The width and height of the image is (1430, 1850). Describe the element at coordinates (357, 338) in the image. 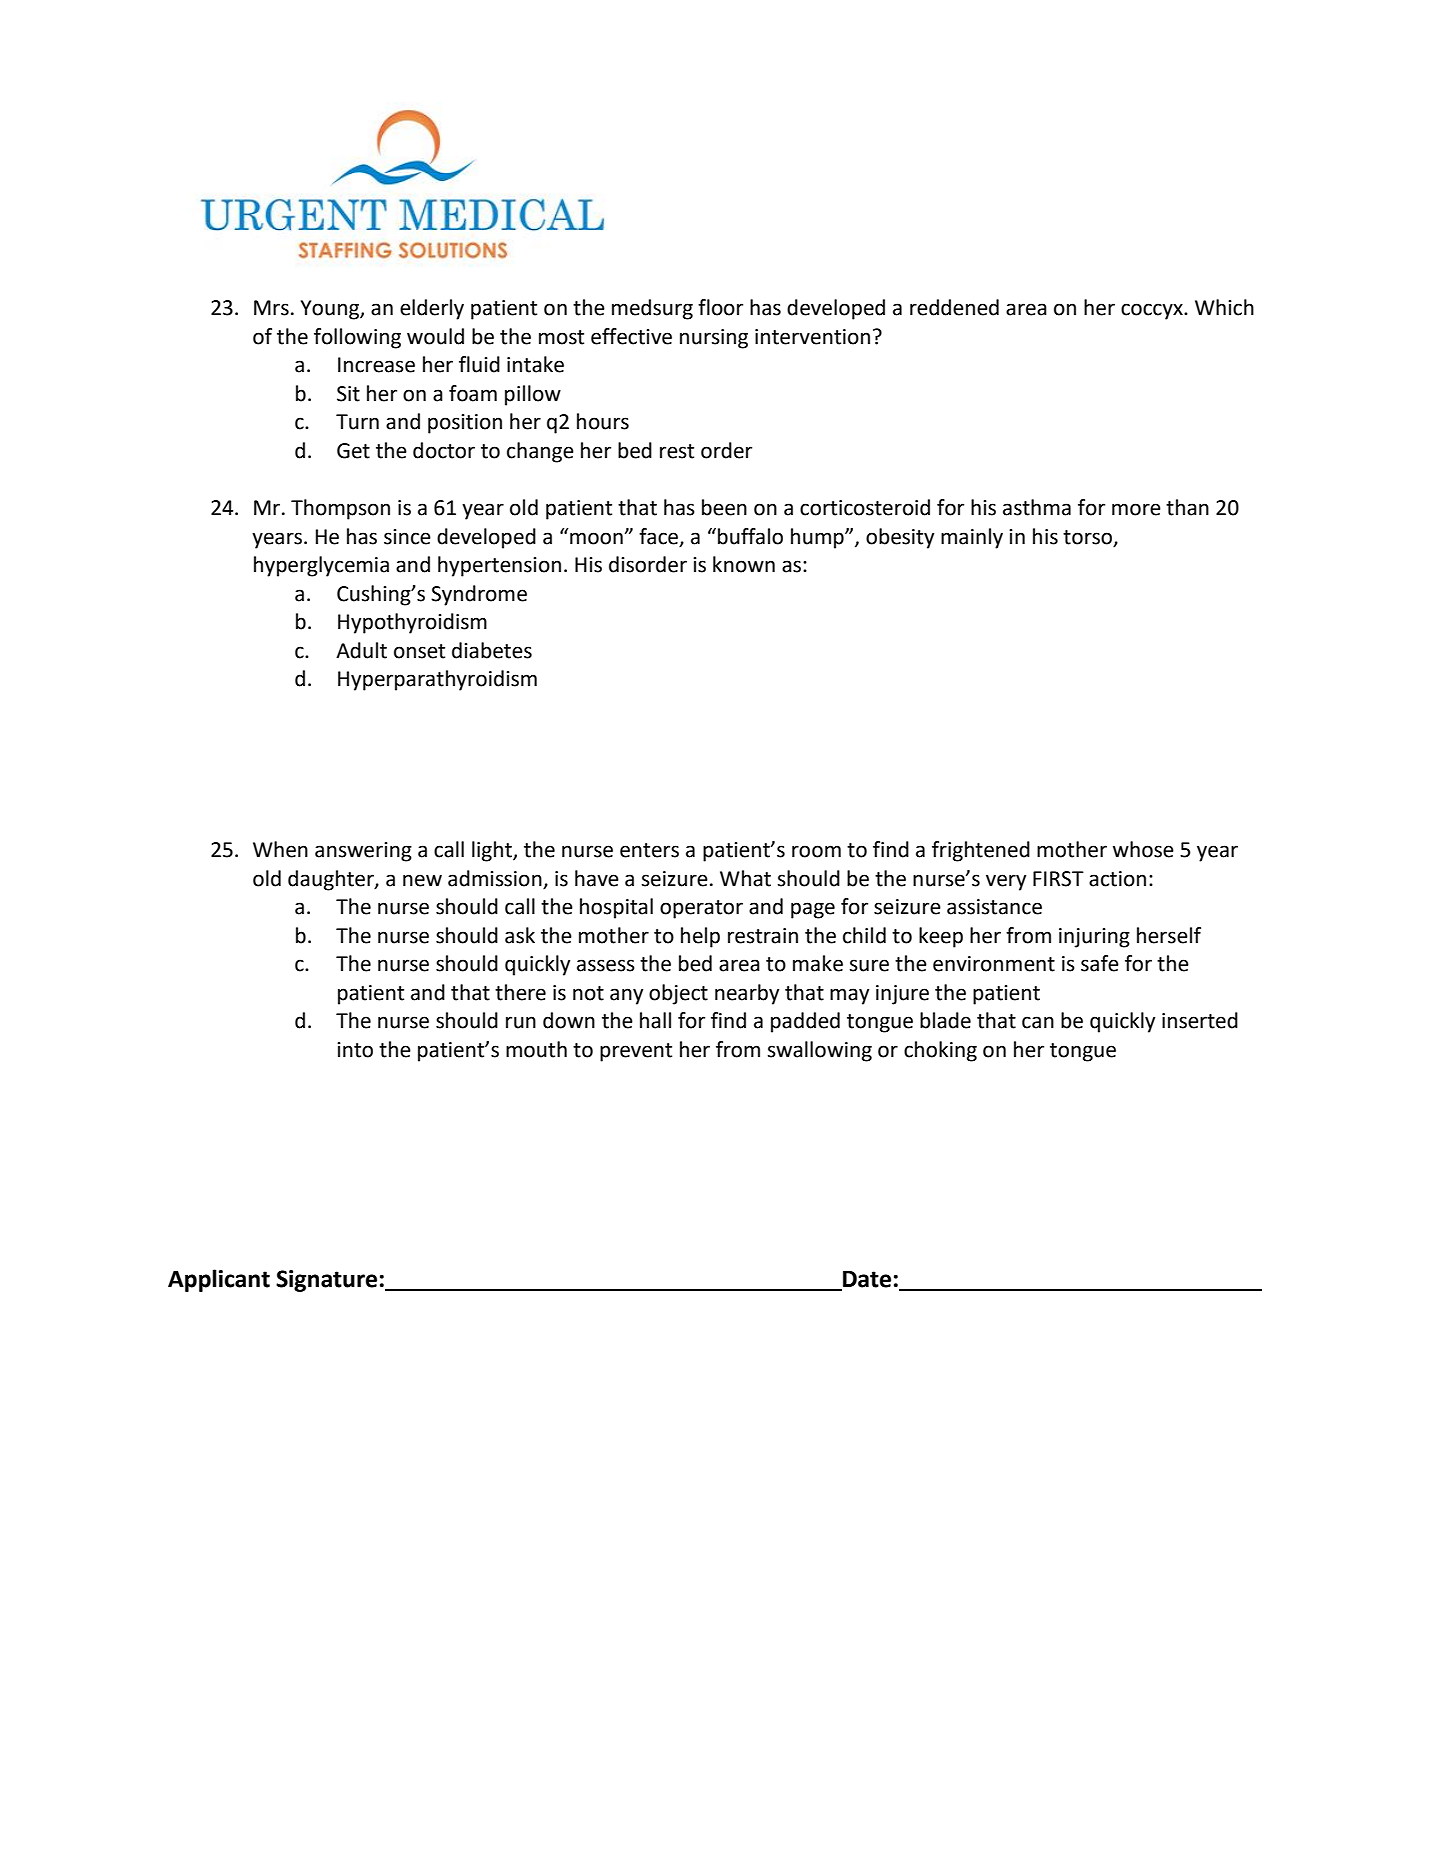

I see `following` at that location.
